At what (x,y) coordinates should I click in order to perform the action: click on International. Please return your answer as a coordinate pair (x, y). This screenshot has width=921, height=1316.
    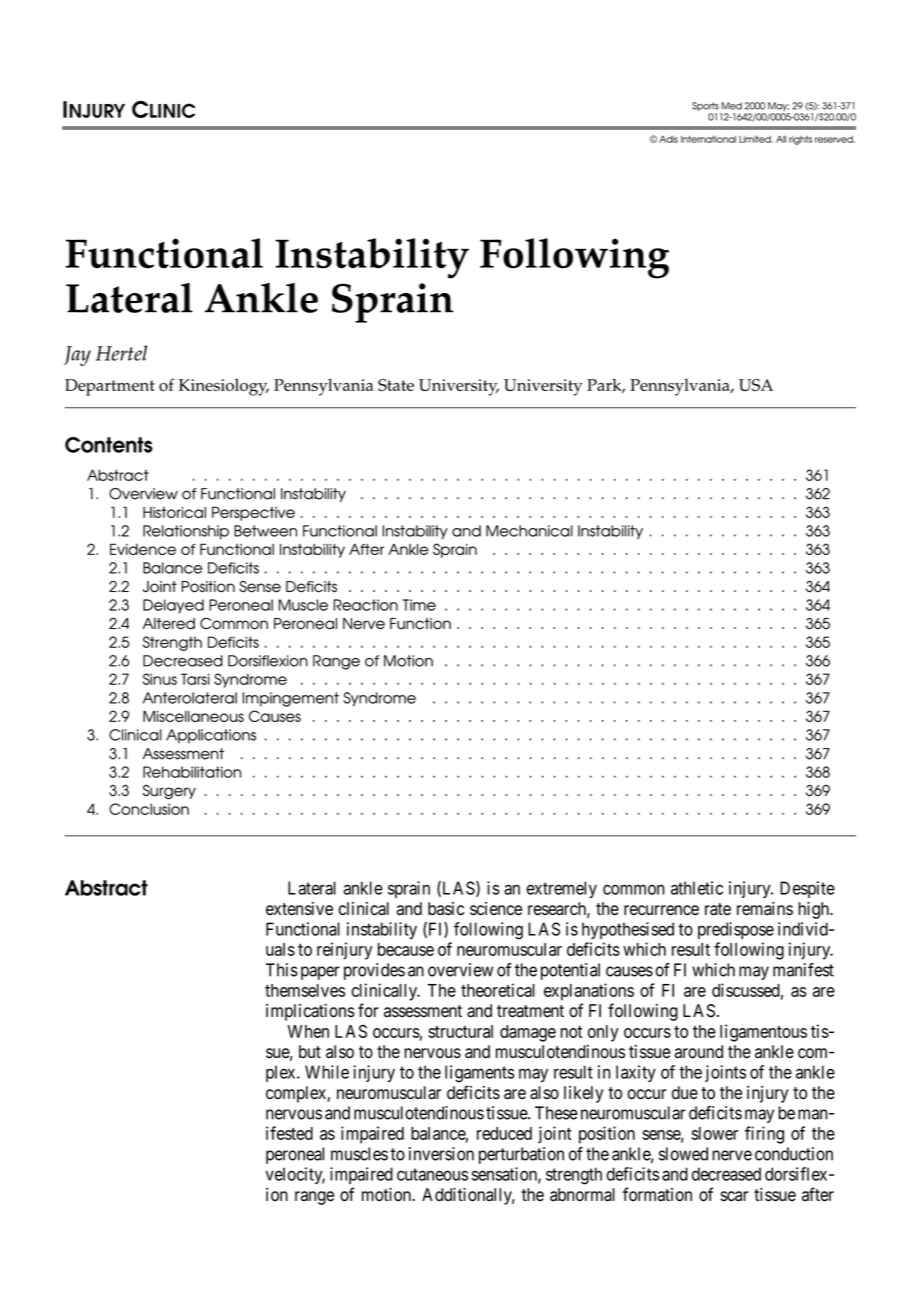
    Looking at the image, I should click on (708, 139).
